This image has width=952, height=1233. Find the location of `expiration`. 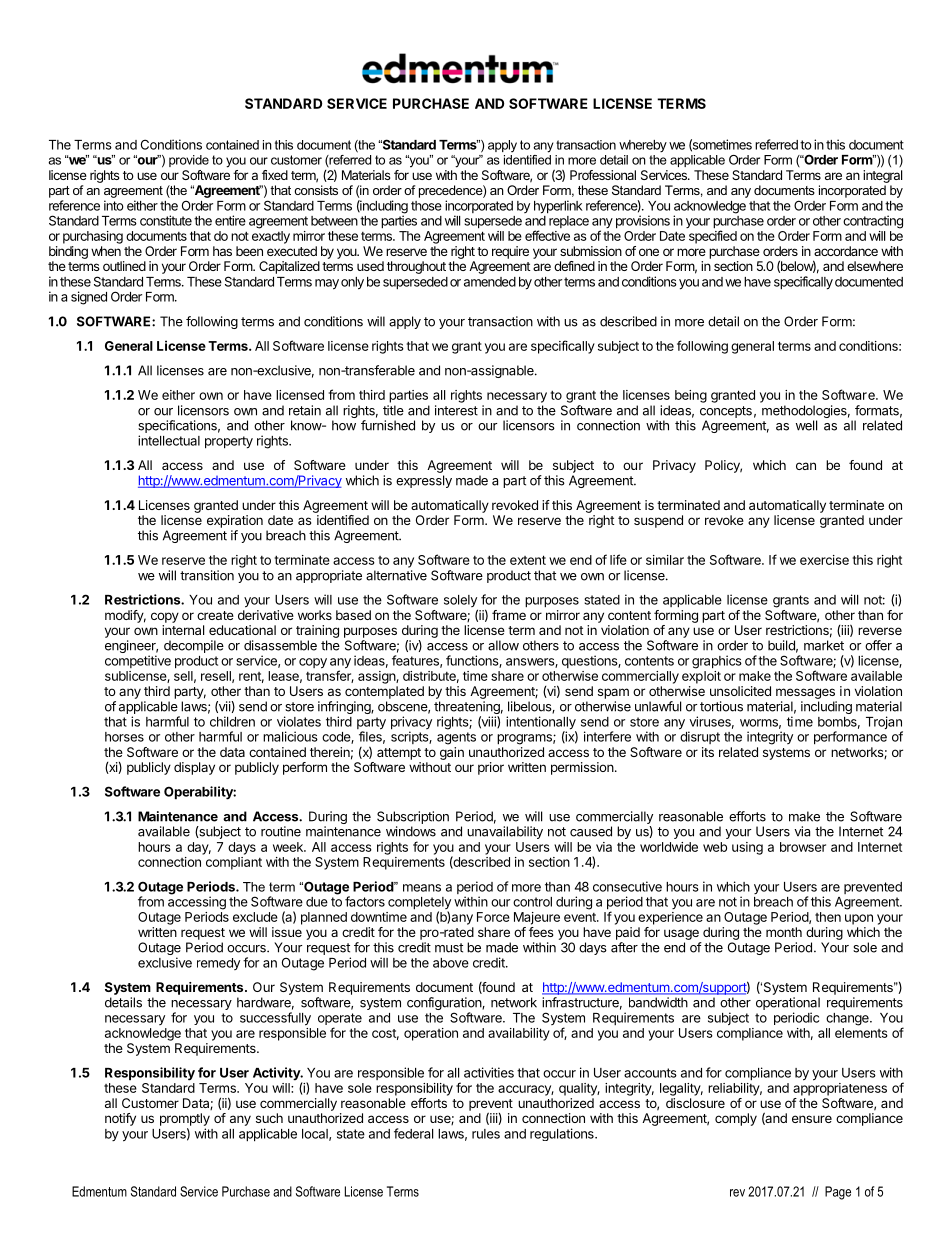

expiration is located at coordinates (235, 521).
